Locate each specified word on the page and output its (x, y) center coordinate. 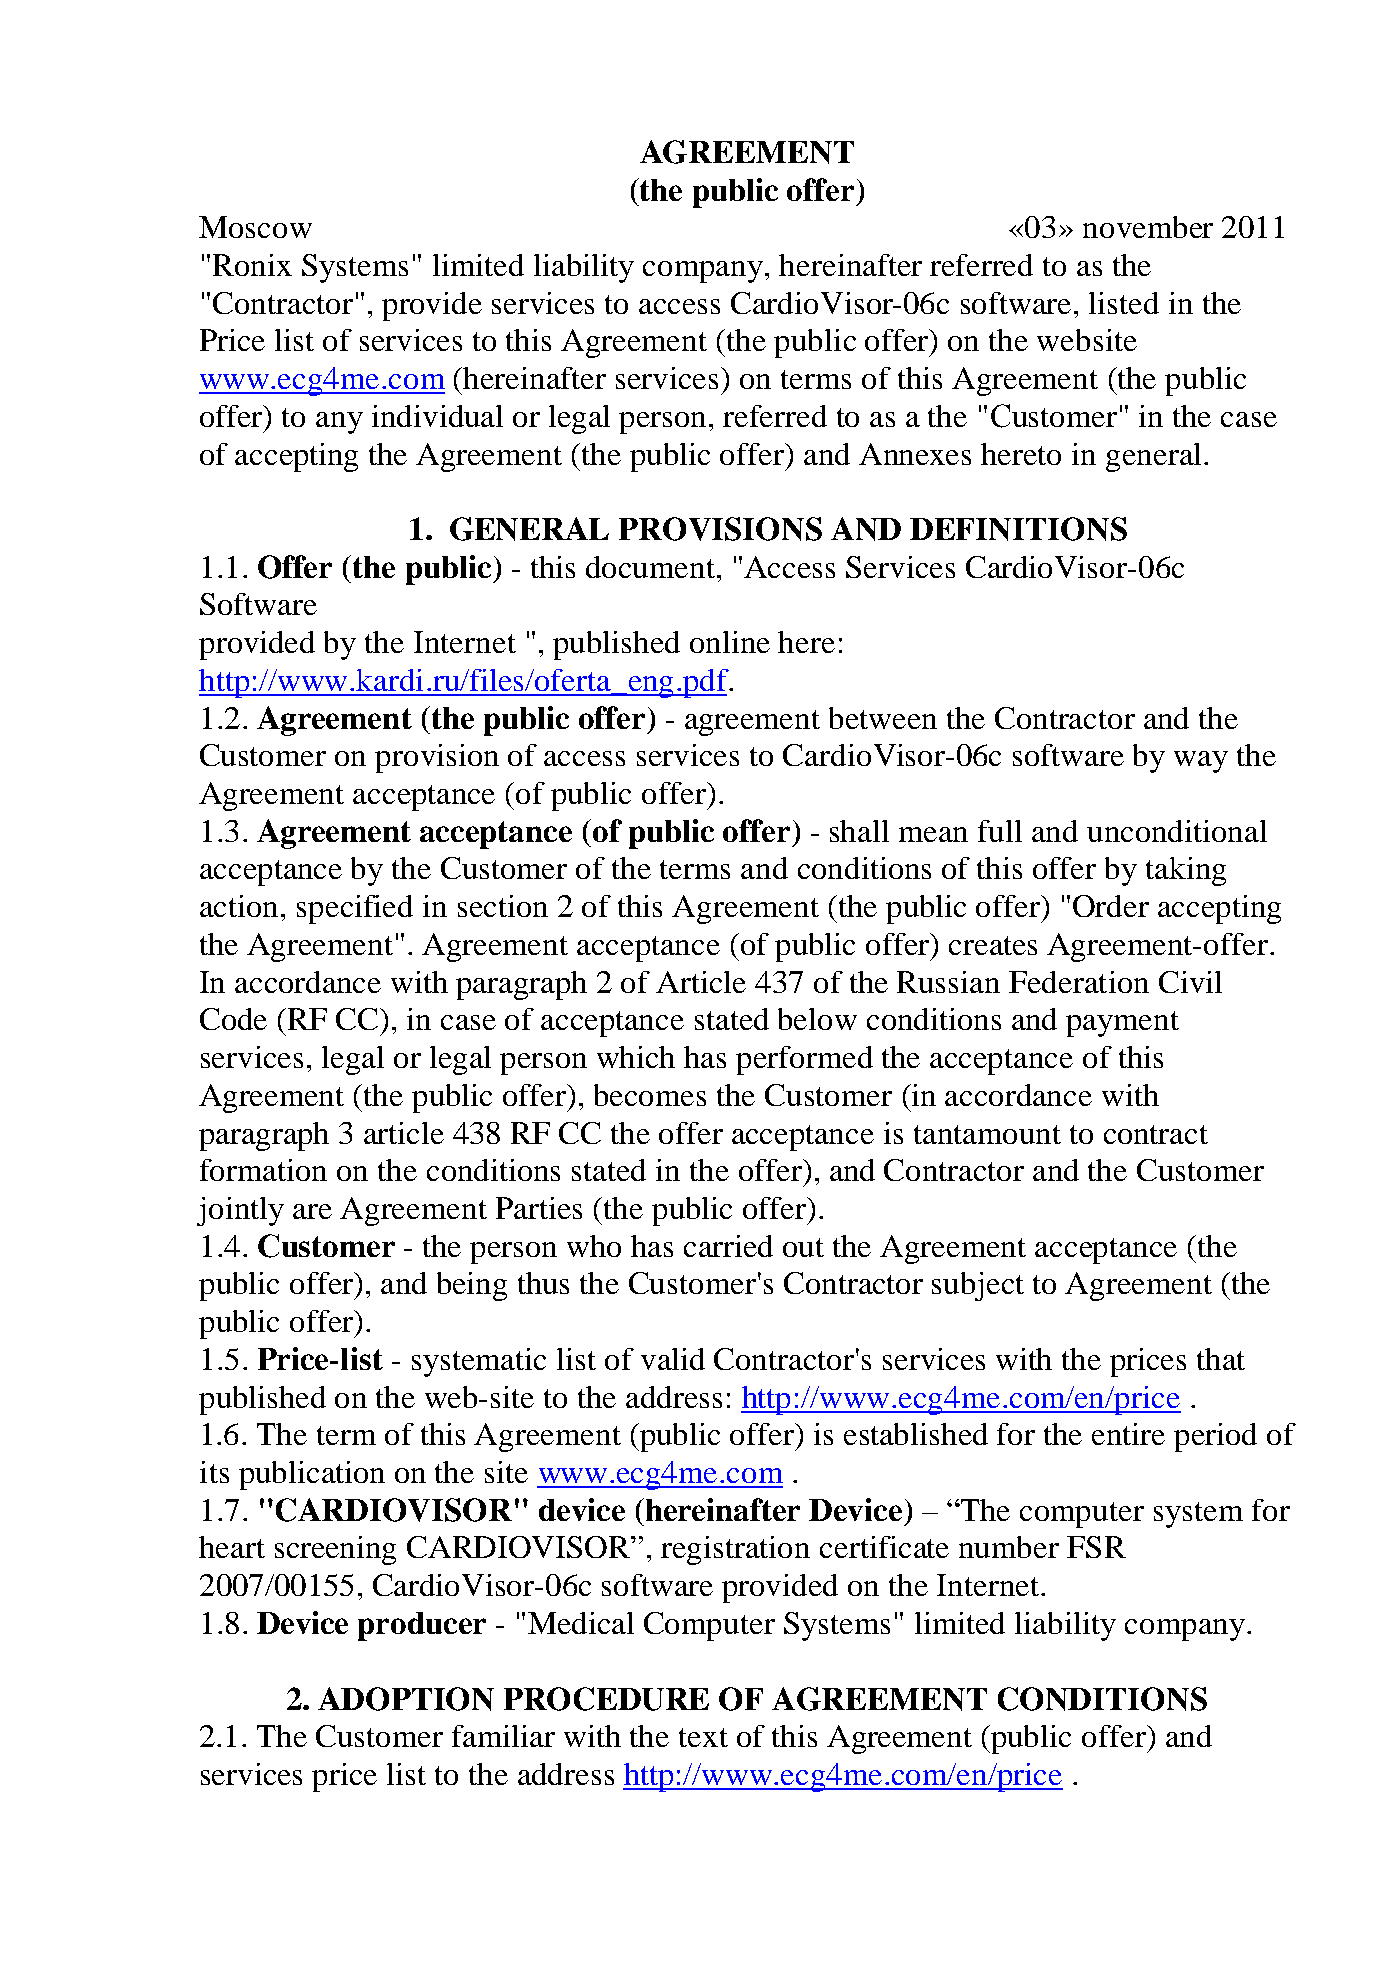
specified (355, 909)
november (1148, 227)
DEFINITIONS (1018, 529)
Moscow (255, 227)
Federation (1079, 982)
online (730, 642)
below (817, 1019)
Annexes (915, 454)
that (1221, 1359)
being (472, 1286)
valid (673, 1359)
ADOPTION (406, 1699)
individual (437, 416)
